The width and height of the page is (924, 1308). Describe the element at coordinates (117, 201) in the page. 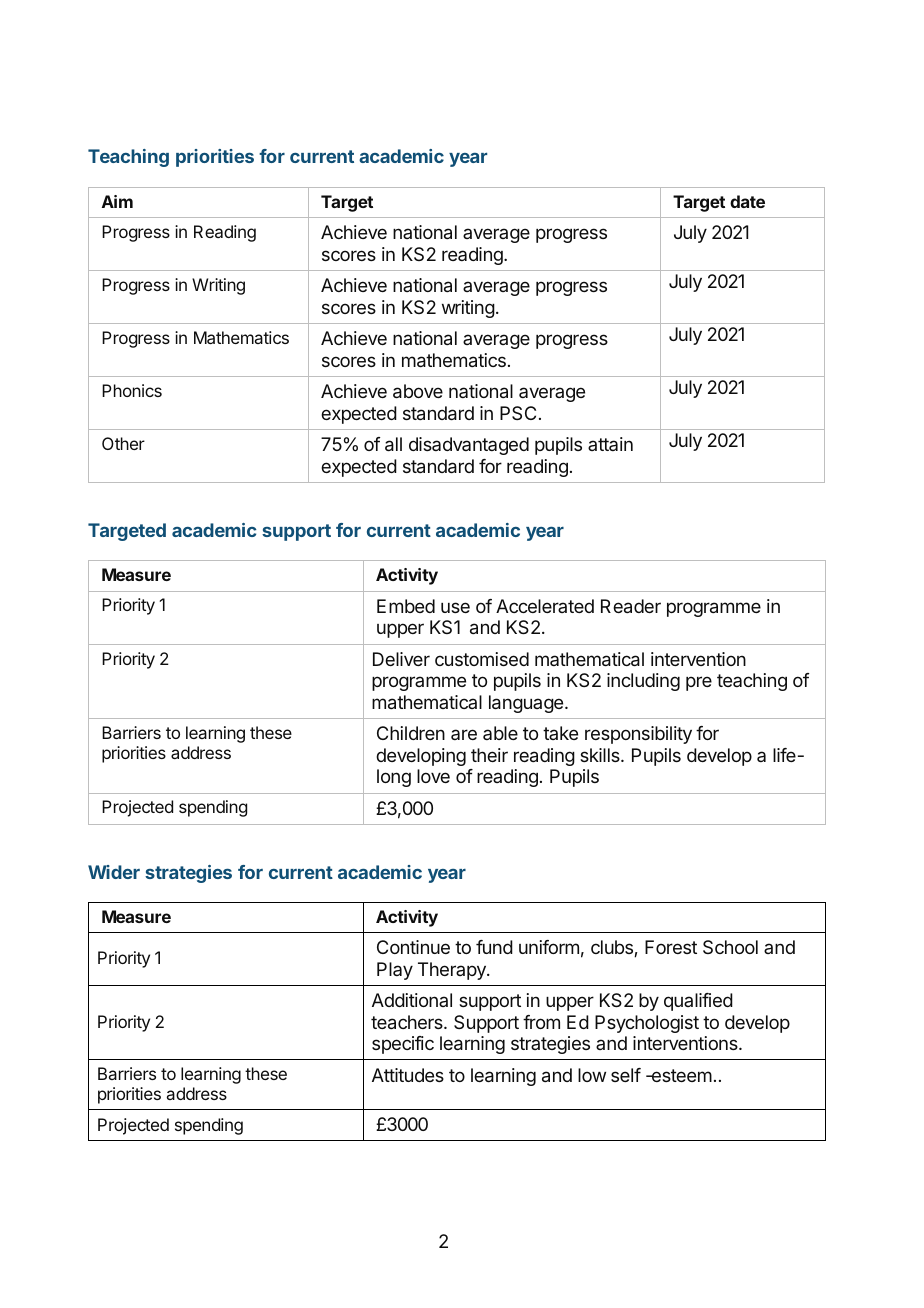

I see `Aim` at that location.
